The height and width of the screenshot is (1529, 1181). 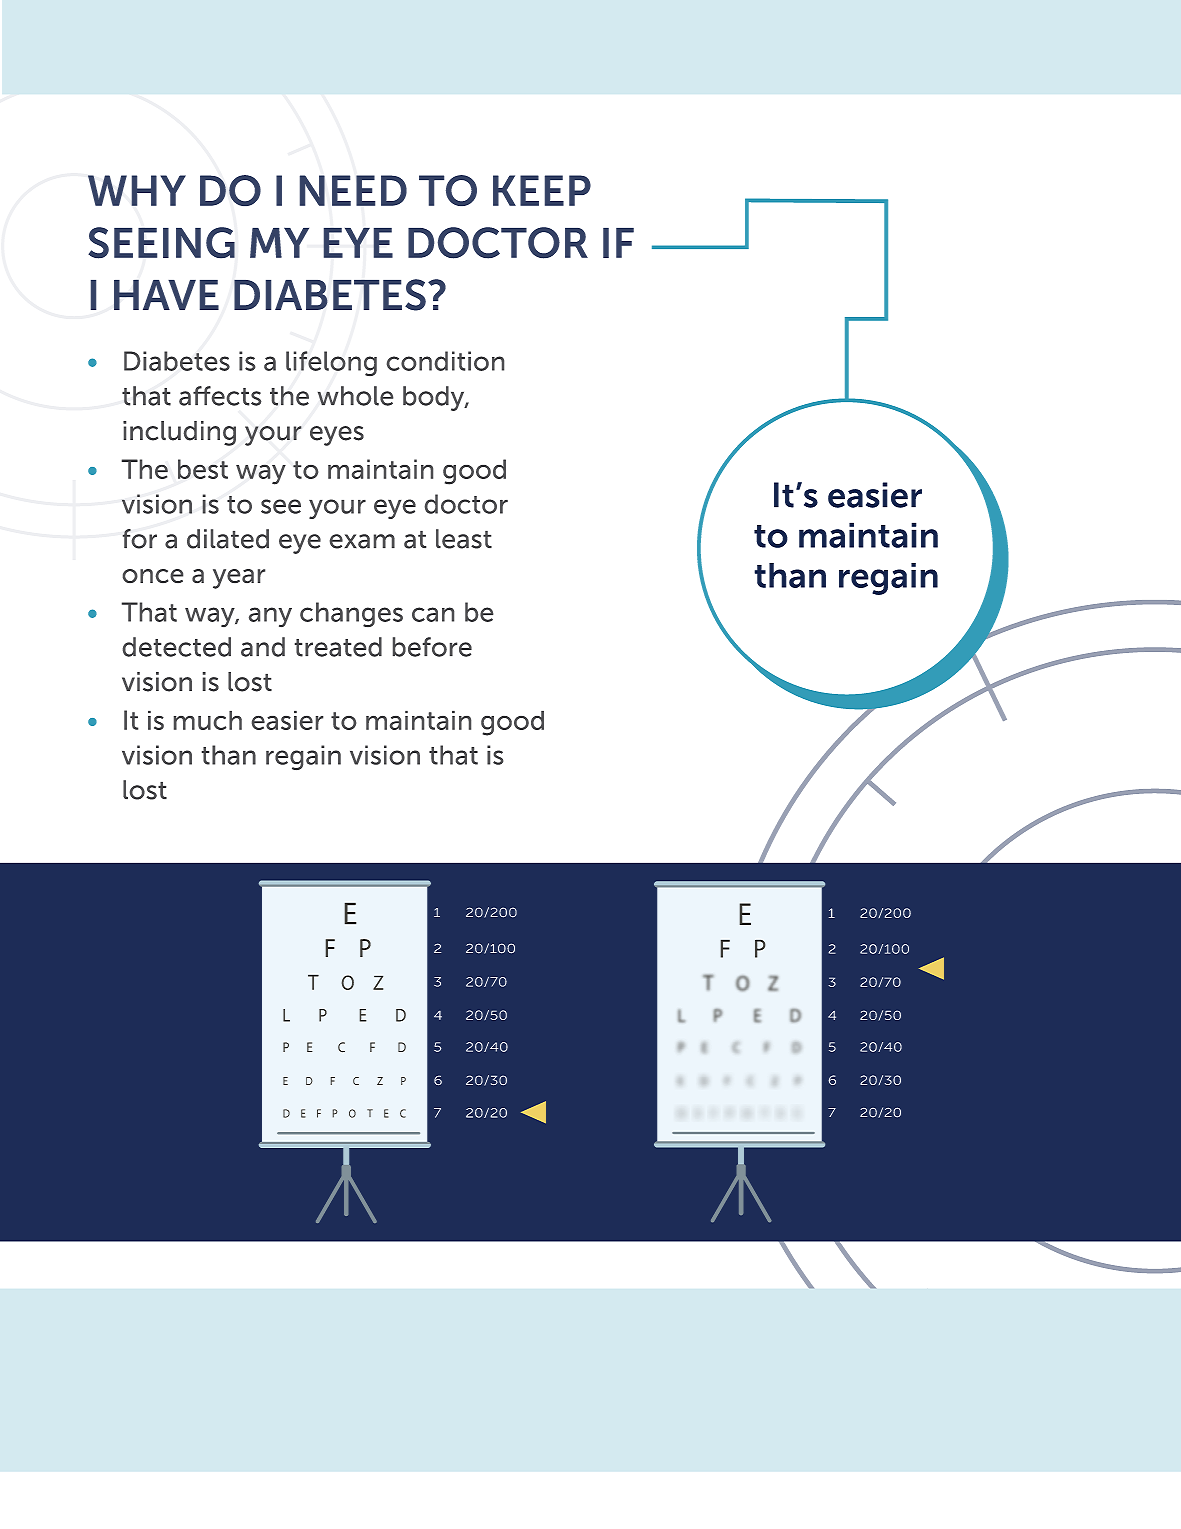 I want to click on dilated, so click(x=228, y=539).
